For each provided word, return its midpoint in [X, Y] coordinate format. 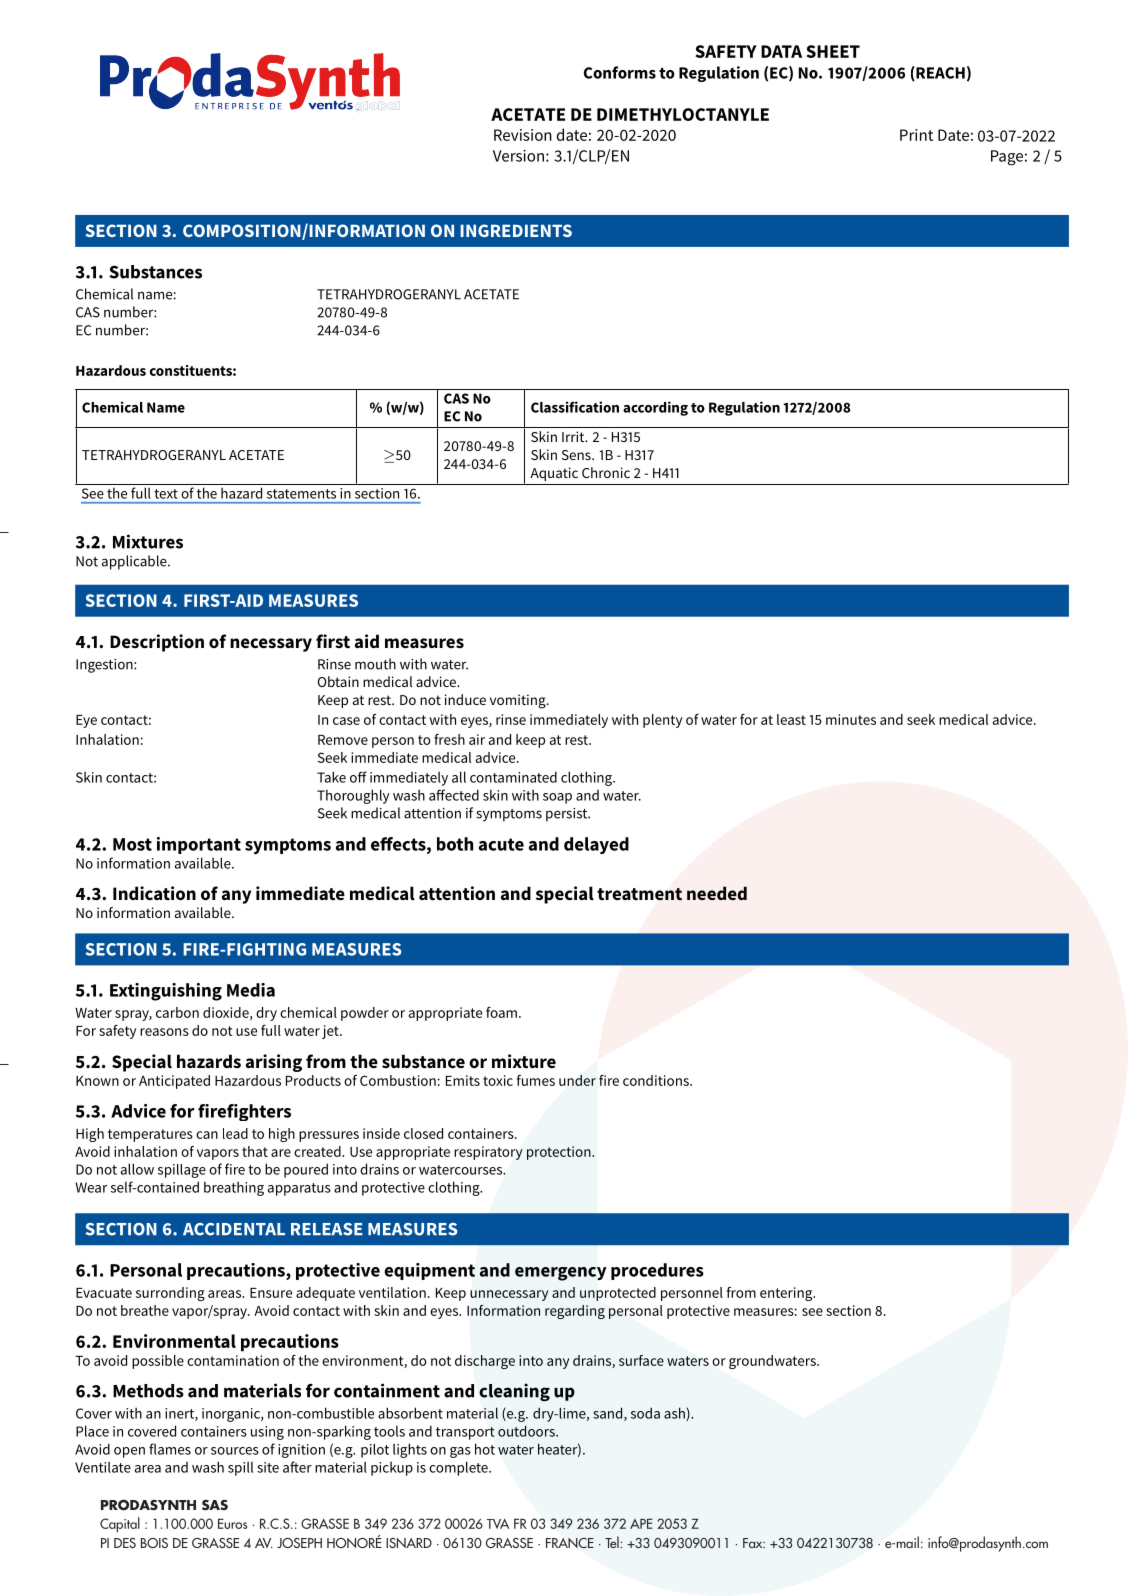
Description [157, 643]
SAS [215, 1505]
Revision [523, 135]
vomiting [519, 701]
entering [787, 1294]
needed [717, 893]
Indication [154, 893]
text [166, 494]
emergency [560, 1274]
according [655, 408]
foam [501, 1012]
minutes [851, 719]
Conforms [620, 72]
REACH [939, 73]
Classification [575, 407]
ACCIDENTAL [234, 1229]
